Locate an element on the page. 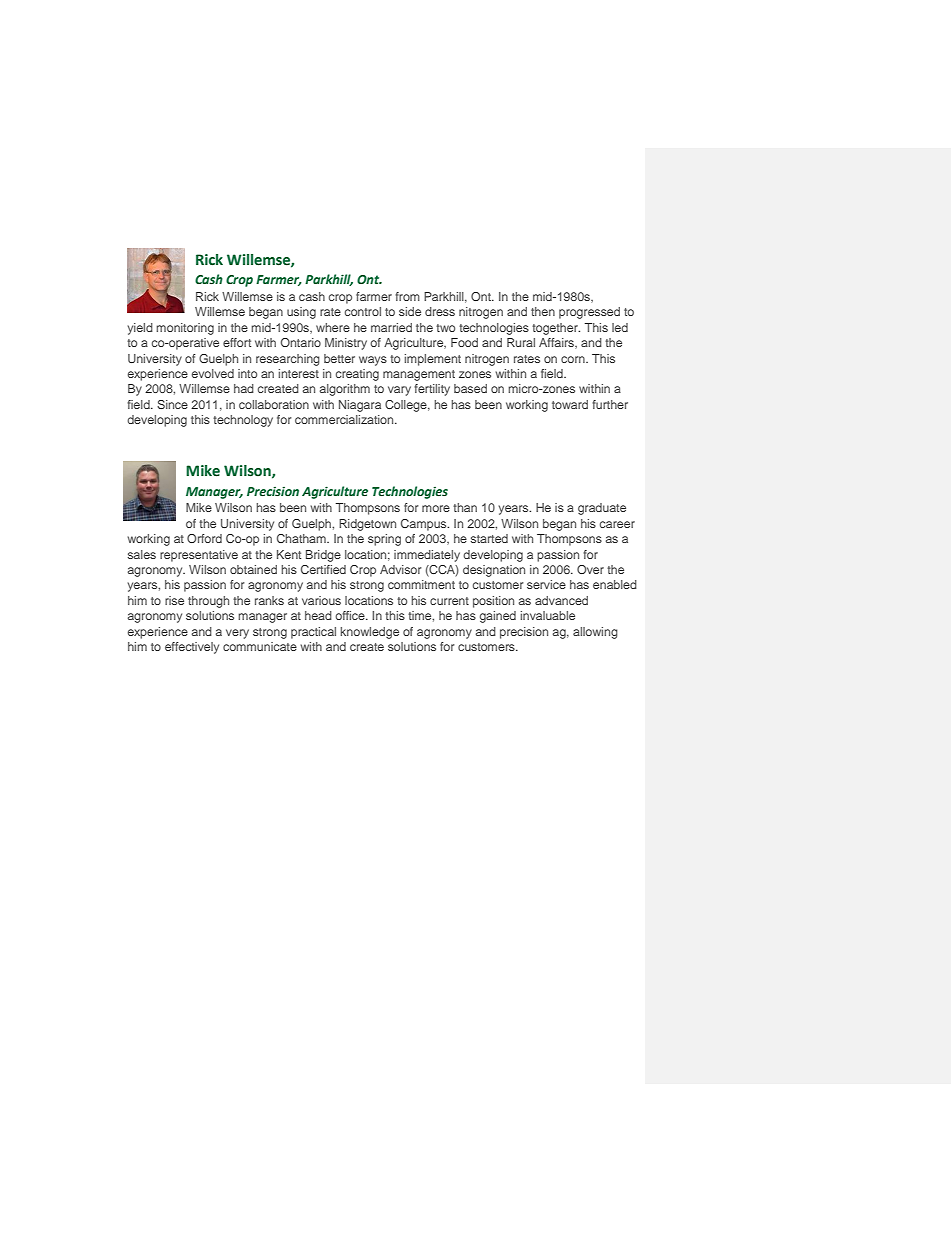 This document has width=952, height=1233. career is located at coordinates (617, 524).
